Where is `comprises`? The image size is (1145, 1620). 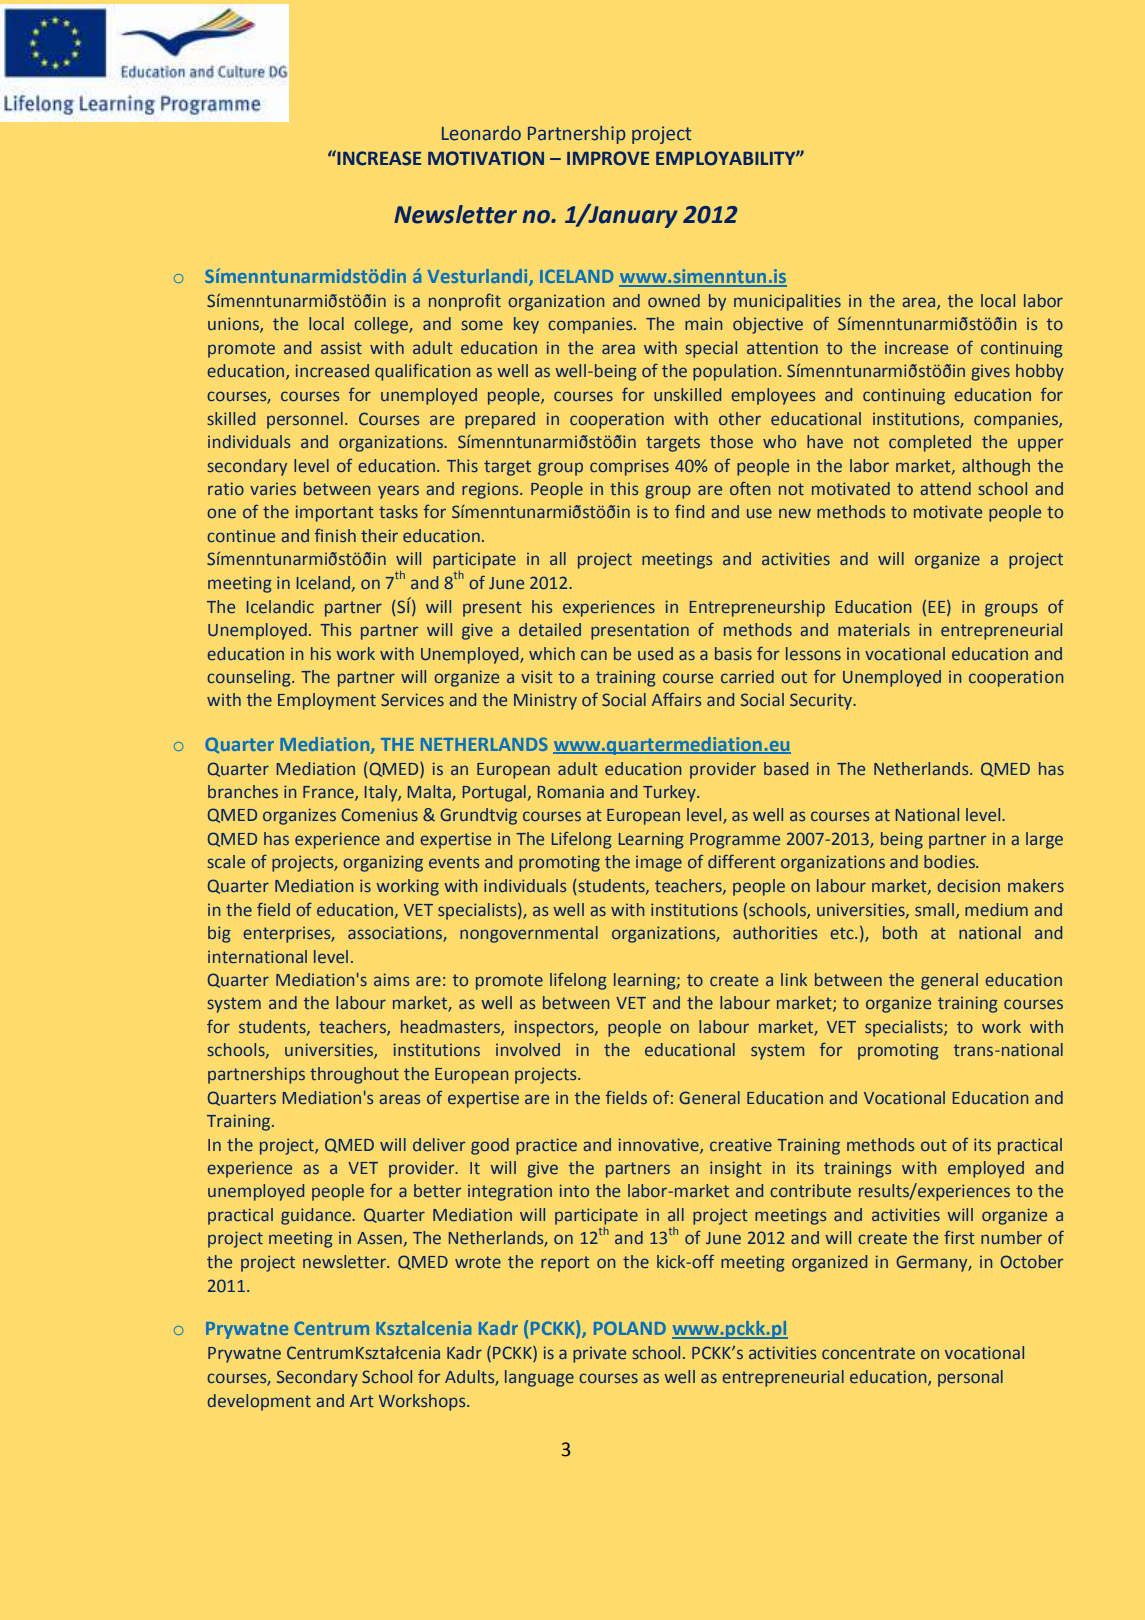
comprises is located at coordinates (629, 467).
